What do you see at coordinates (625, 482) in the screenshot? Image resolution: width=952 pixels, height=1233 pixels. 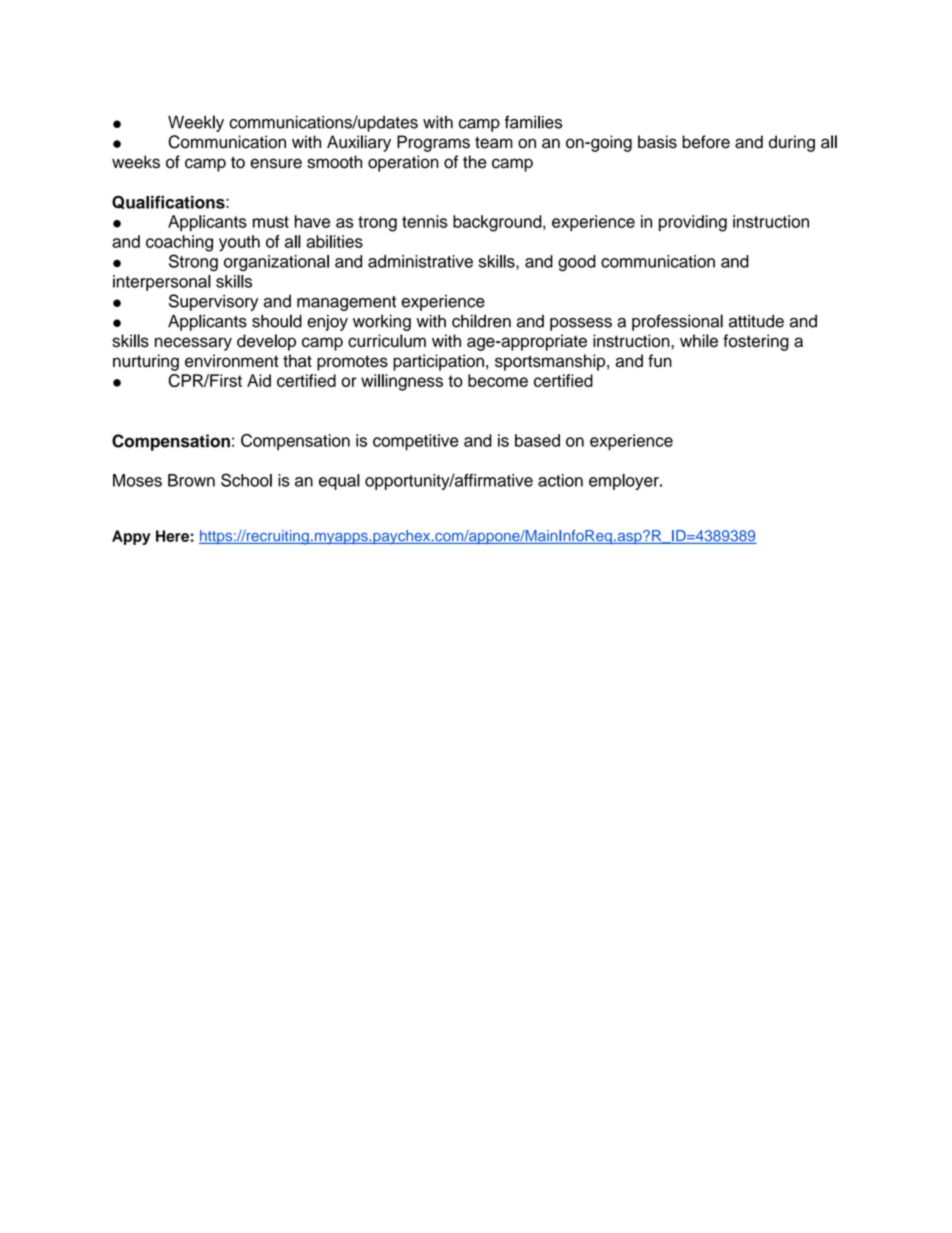 I see `employer` at bounding box center [625, 482].
